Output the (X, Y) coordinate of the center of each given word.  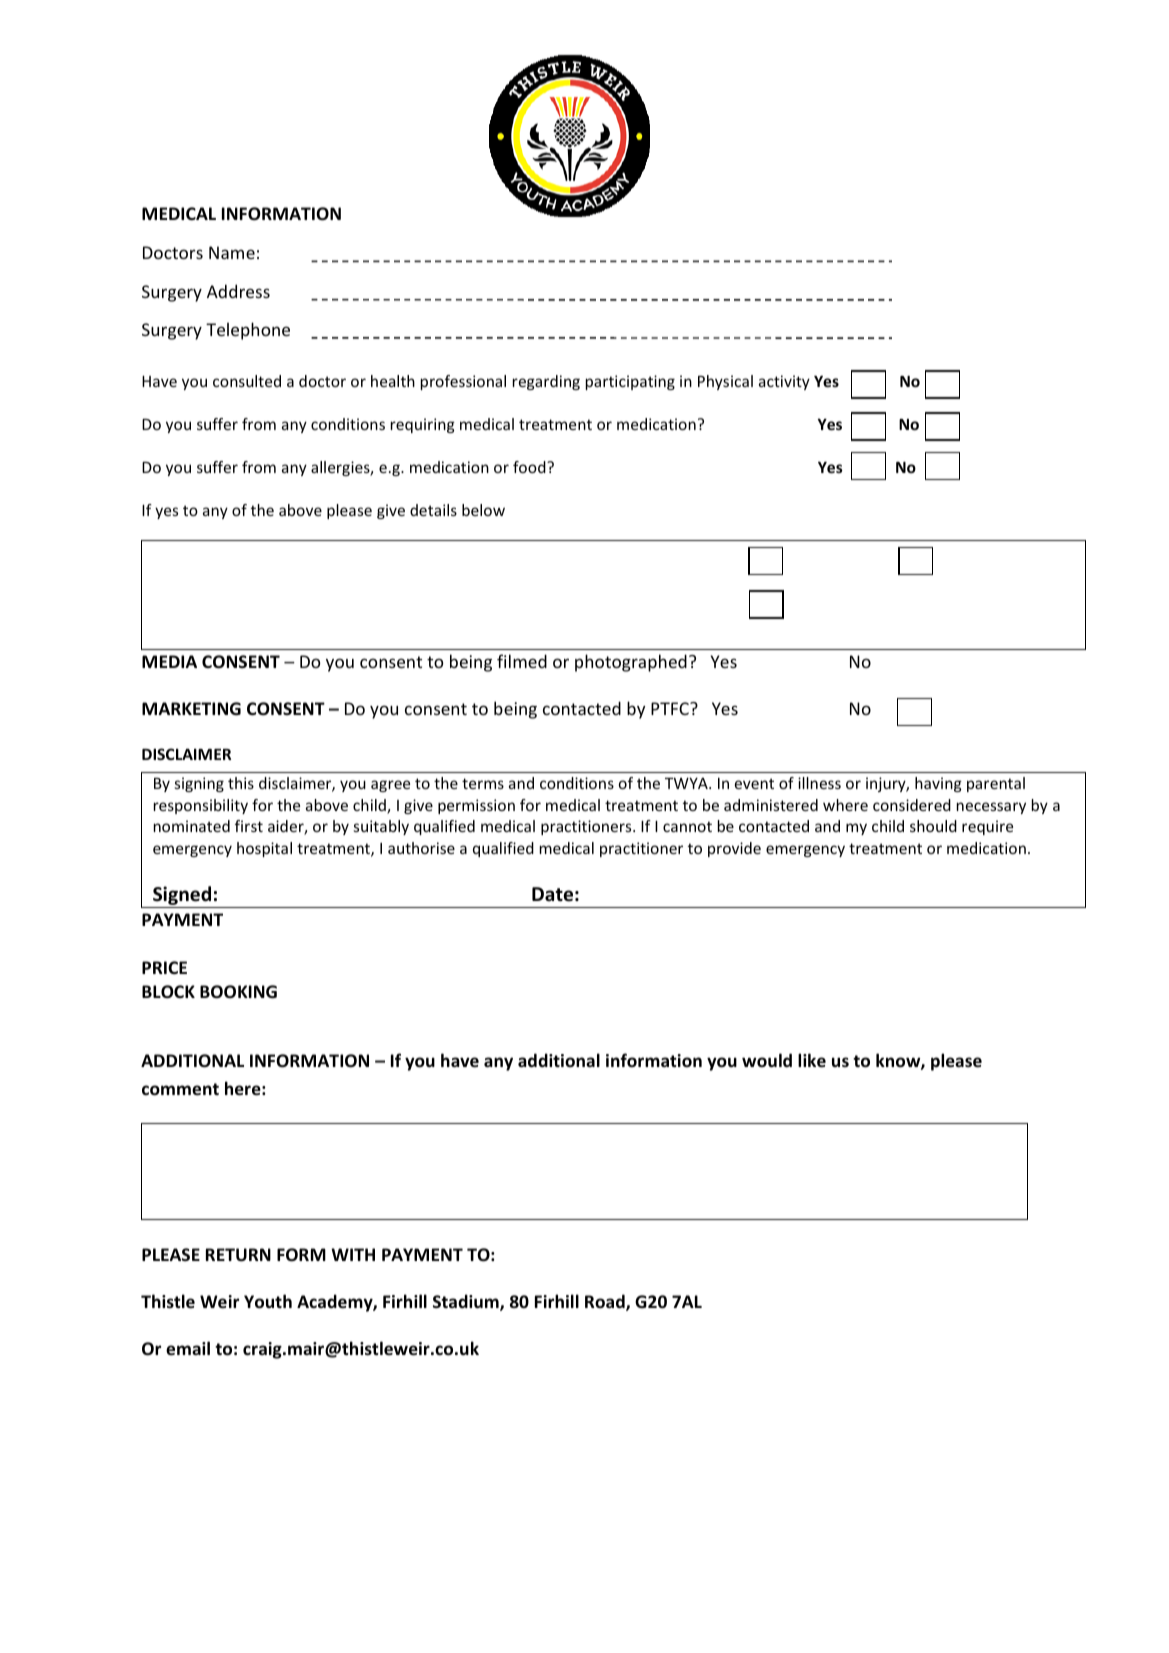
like (812, 1060)
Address (238, 291)
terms (483, 783)
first (249, 826)
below (483, 510)
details (433, 510)
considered (912, 805)
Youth (268, 1301)
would (767, 1060)
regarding (546, 382)
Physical (725, 382)
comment (180, 1089)
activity (784, 382)
